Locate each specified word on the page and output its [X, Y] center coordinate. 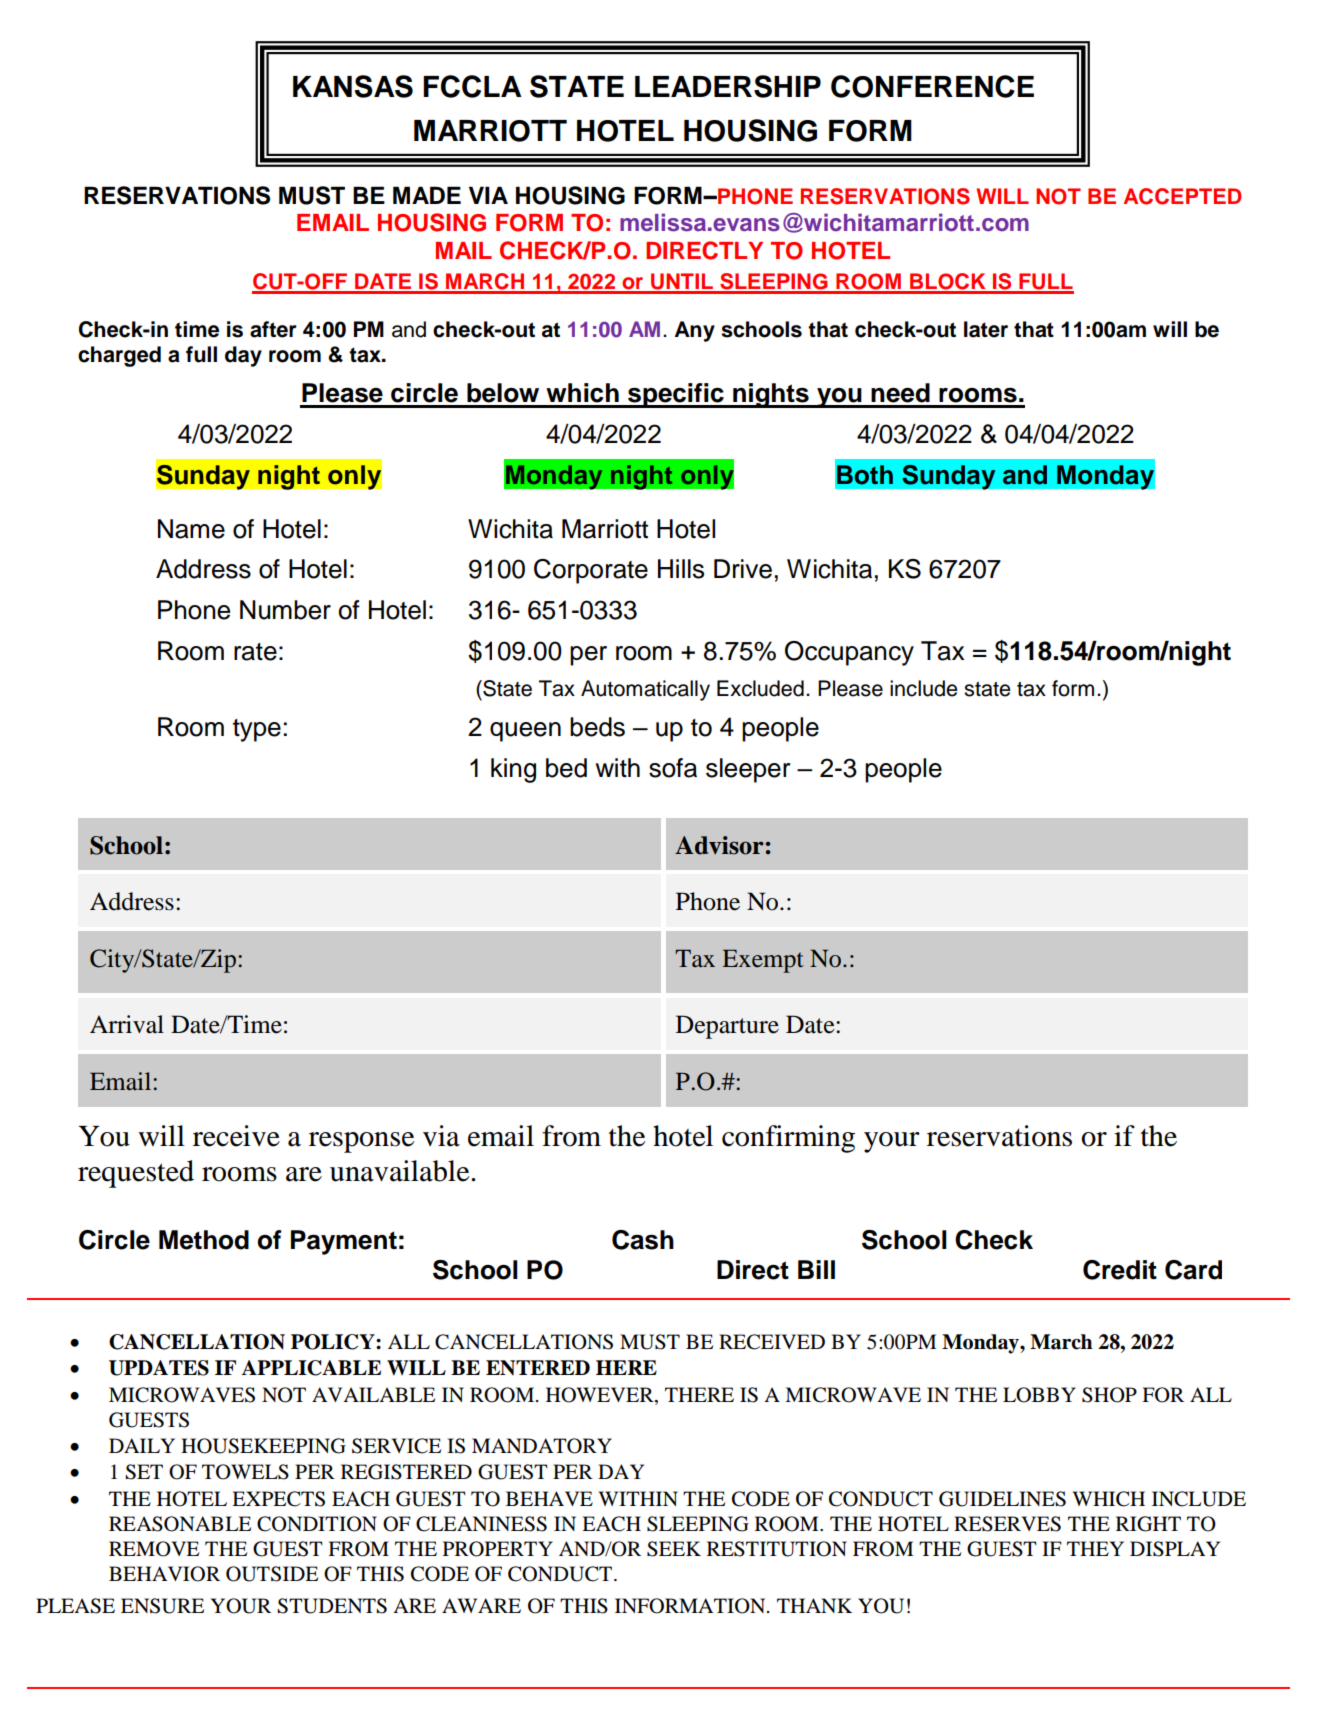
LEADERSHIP [728, 86]
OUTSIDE [272, 1574]
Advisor [719, 845]
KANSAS [353, 86]
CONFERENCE [932, 86]
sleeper [748, 770]
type [257, 730]
